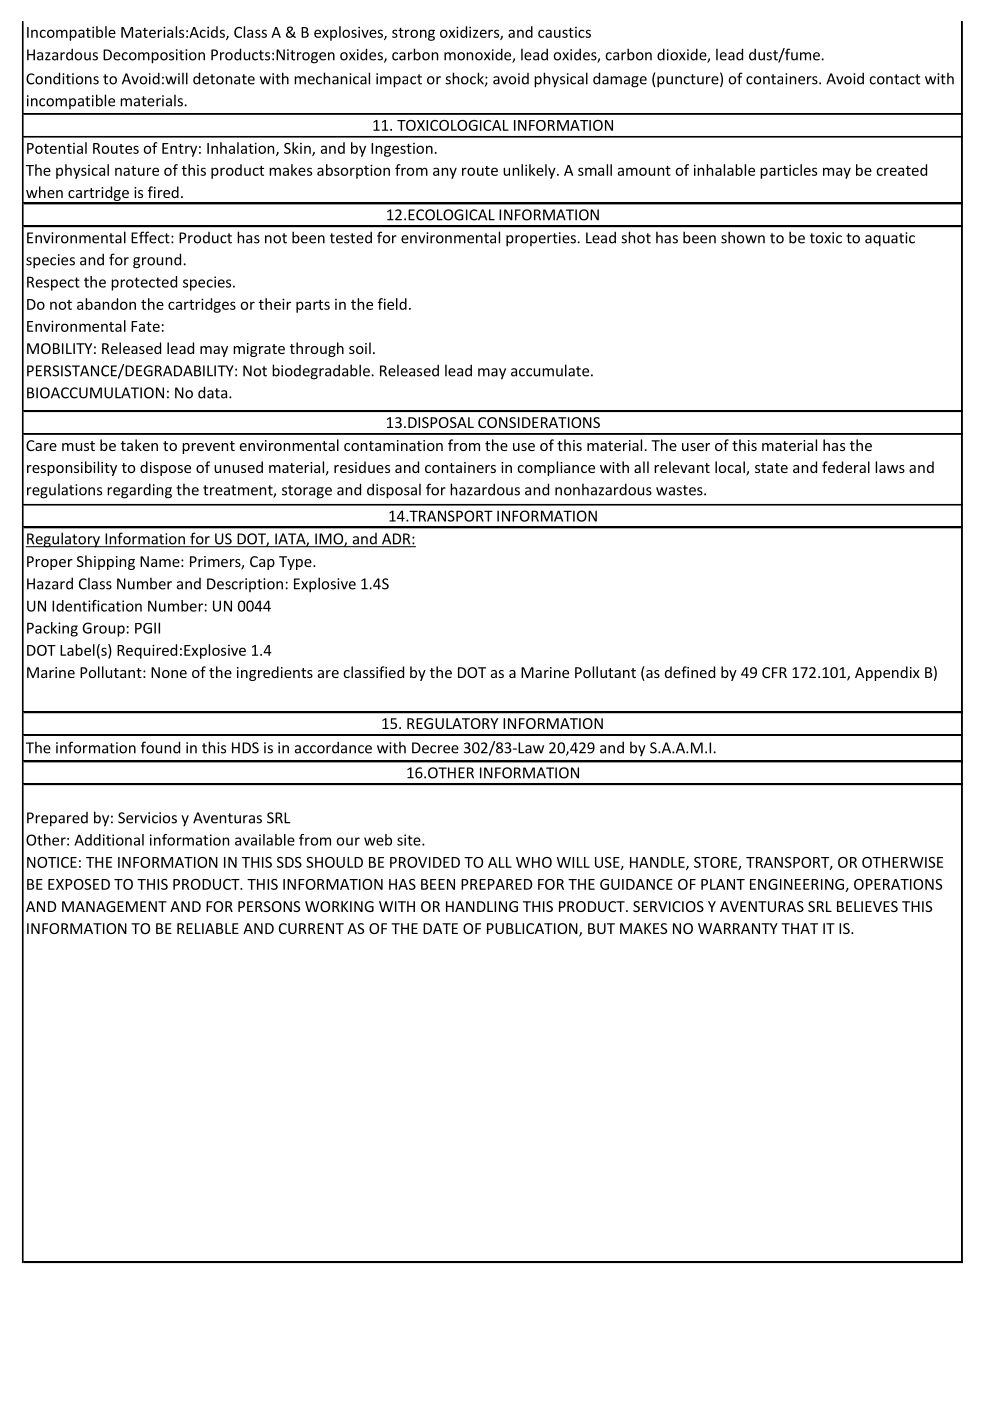  I want to click on CFR, so click(774, 672).
